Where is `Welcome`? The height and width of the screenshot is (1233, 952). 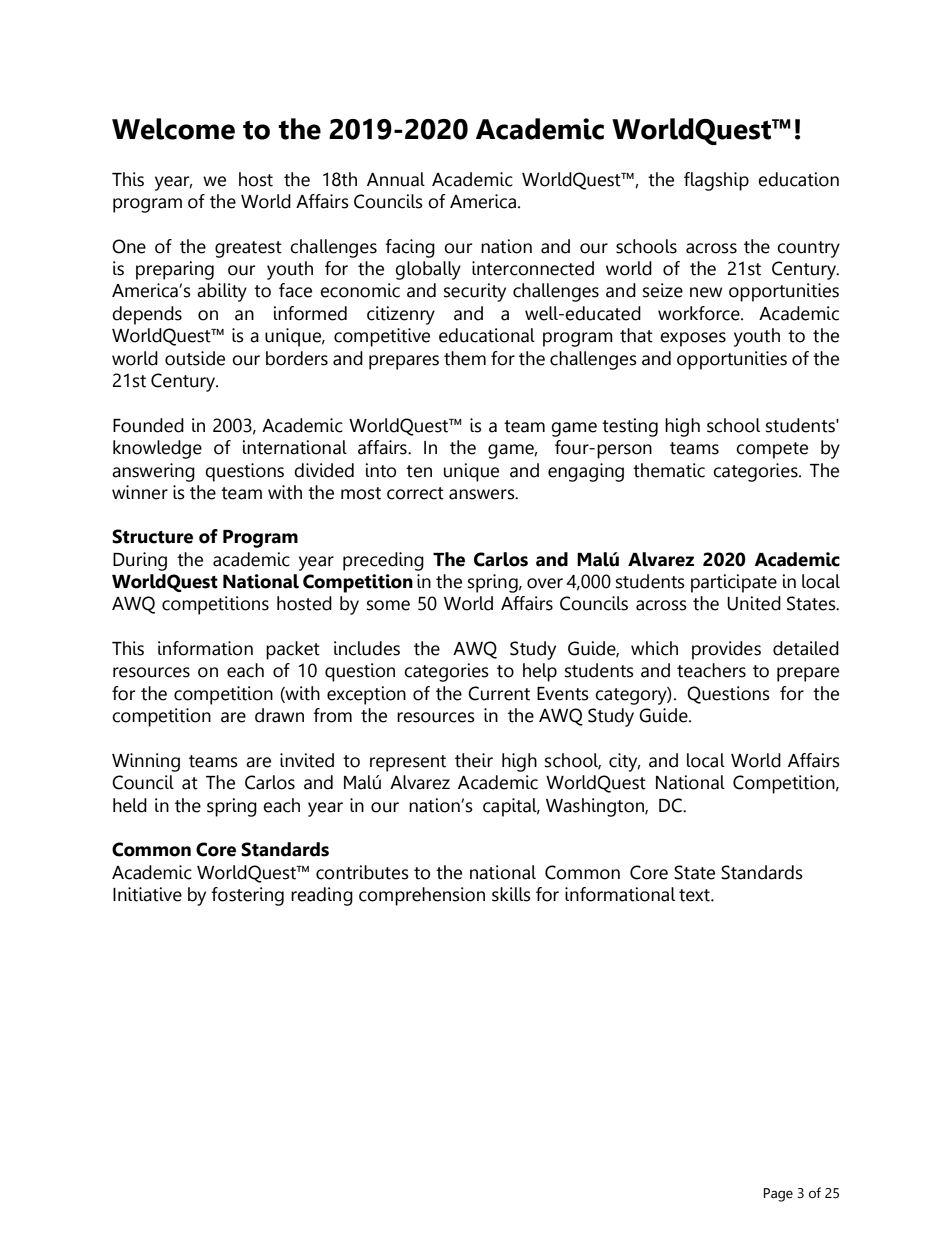
Welcome is located at coordinates (173, 129).
